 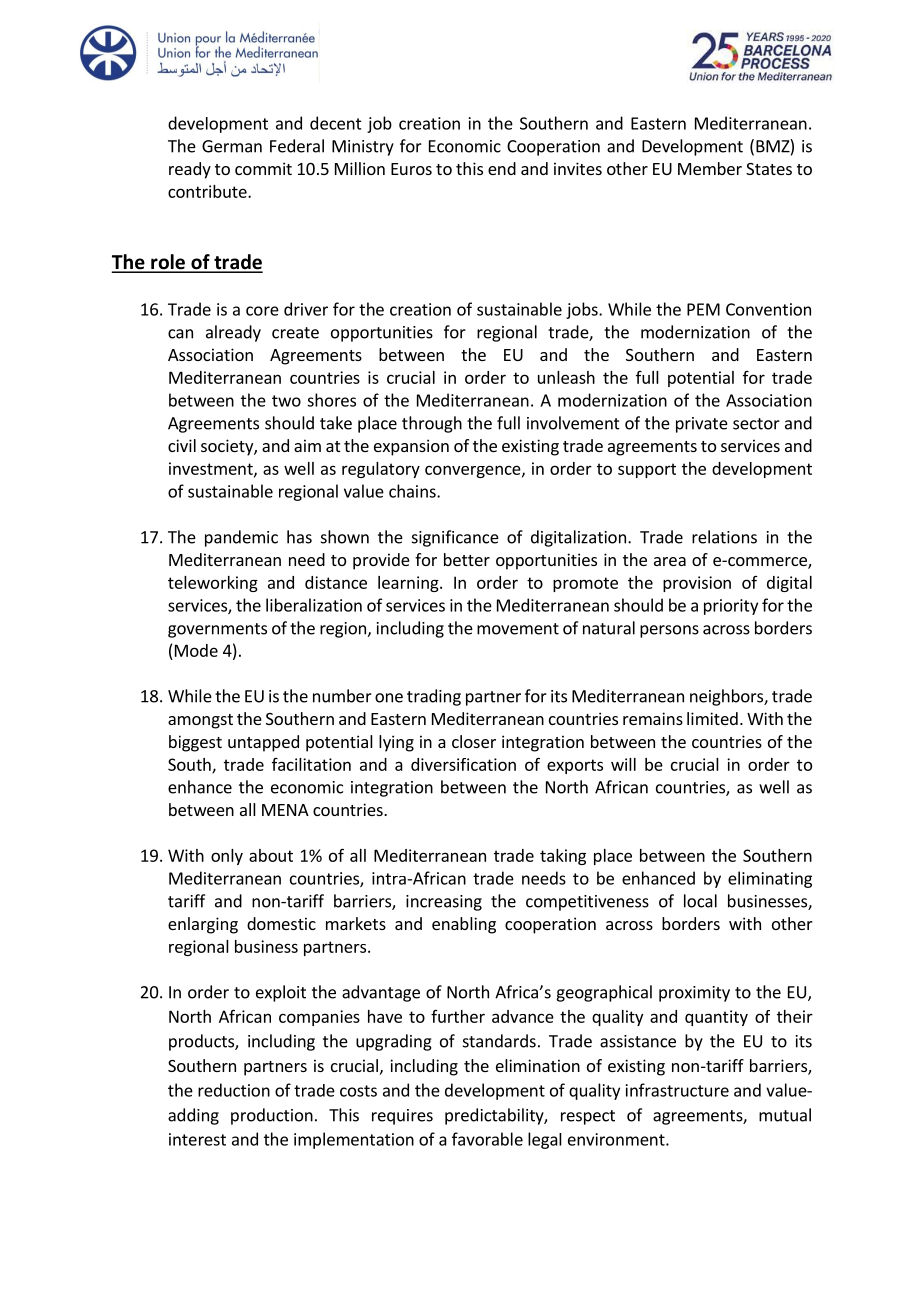 I want to click on increasing, so click(x=444, y=903).
